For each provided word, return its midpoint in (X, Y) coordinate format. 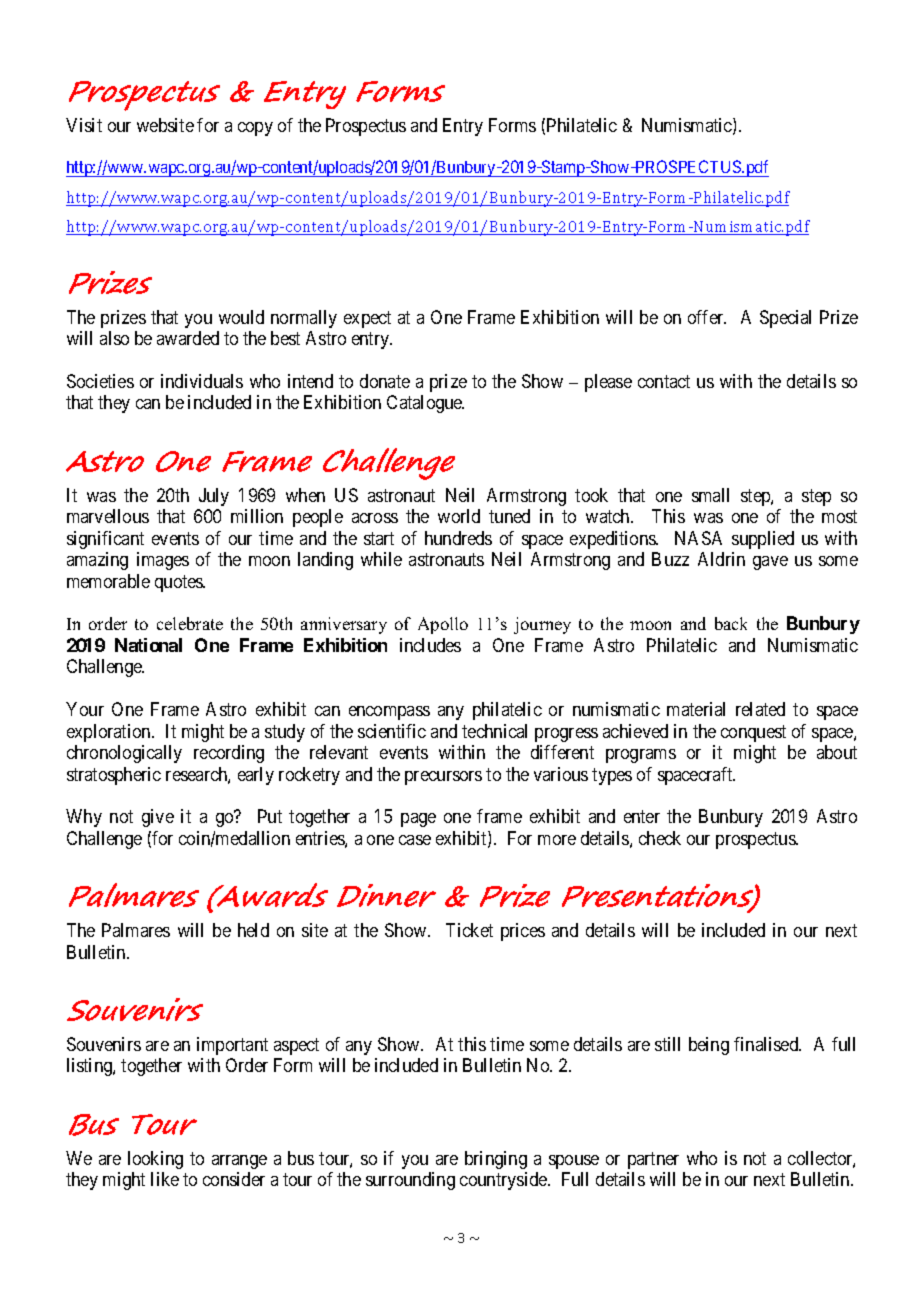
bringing (496, 1160)
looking (155, 1160)
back (731, 623)
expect (367, 319)
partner (653, 1160)
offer (707, 317)
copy (255, 129)
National (148, 645)
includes (430, 645)
